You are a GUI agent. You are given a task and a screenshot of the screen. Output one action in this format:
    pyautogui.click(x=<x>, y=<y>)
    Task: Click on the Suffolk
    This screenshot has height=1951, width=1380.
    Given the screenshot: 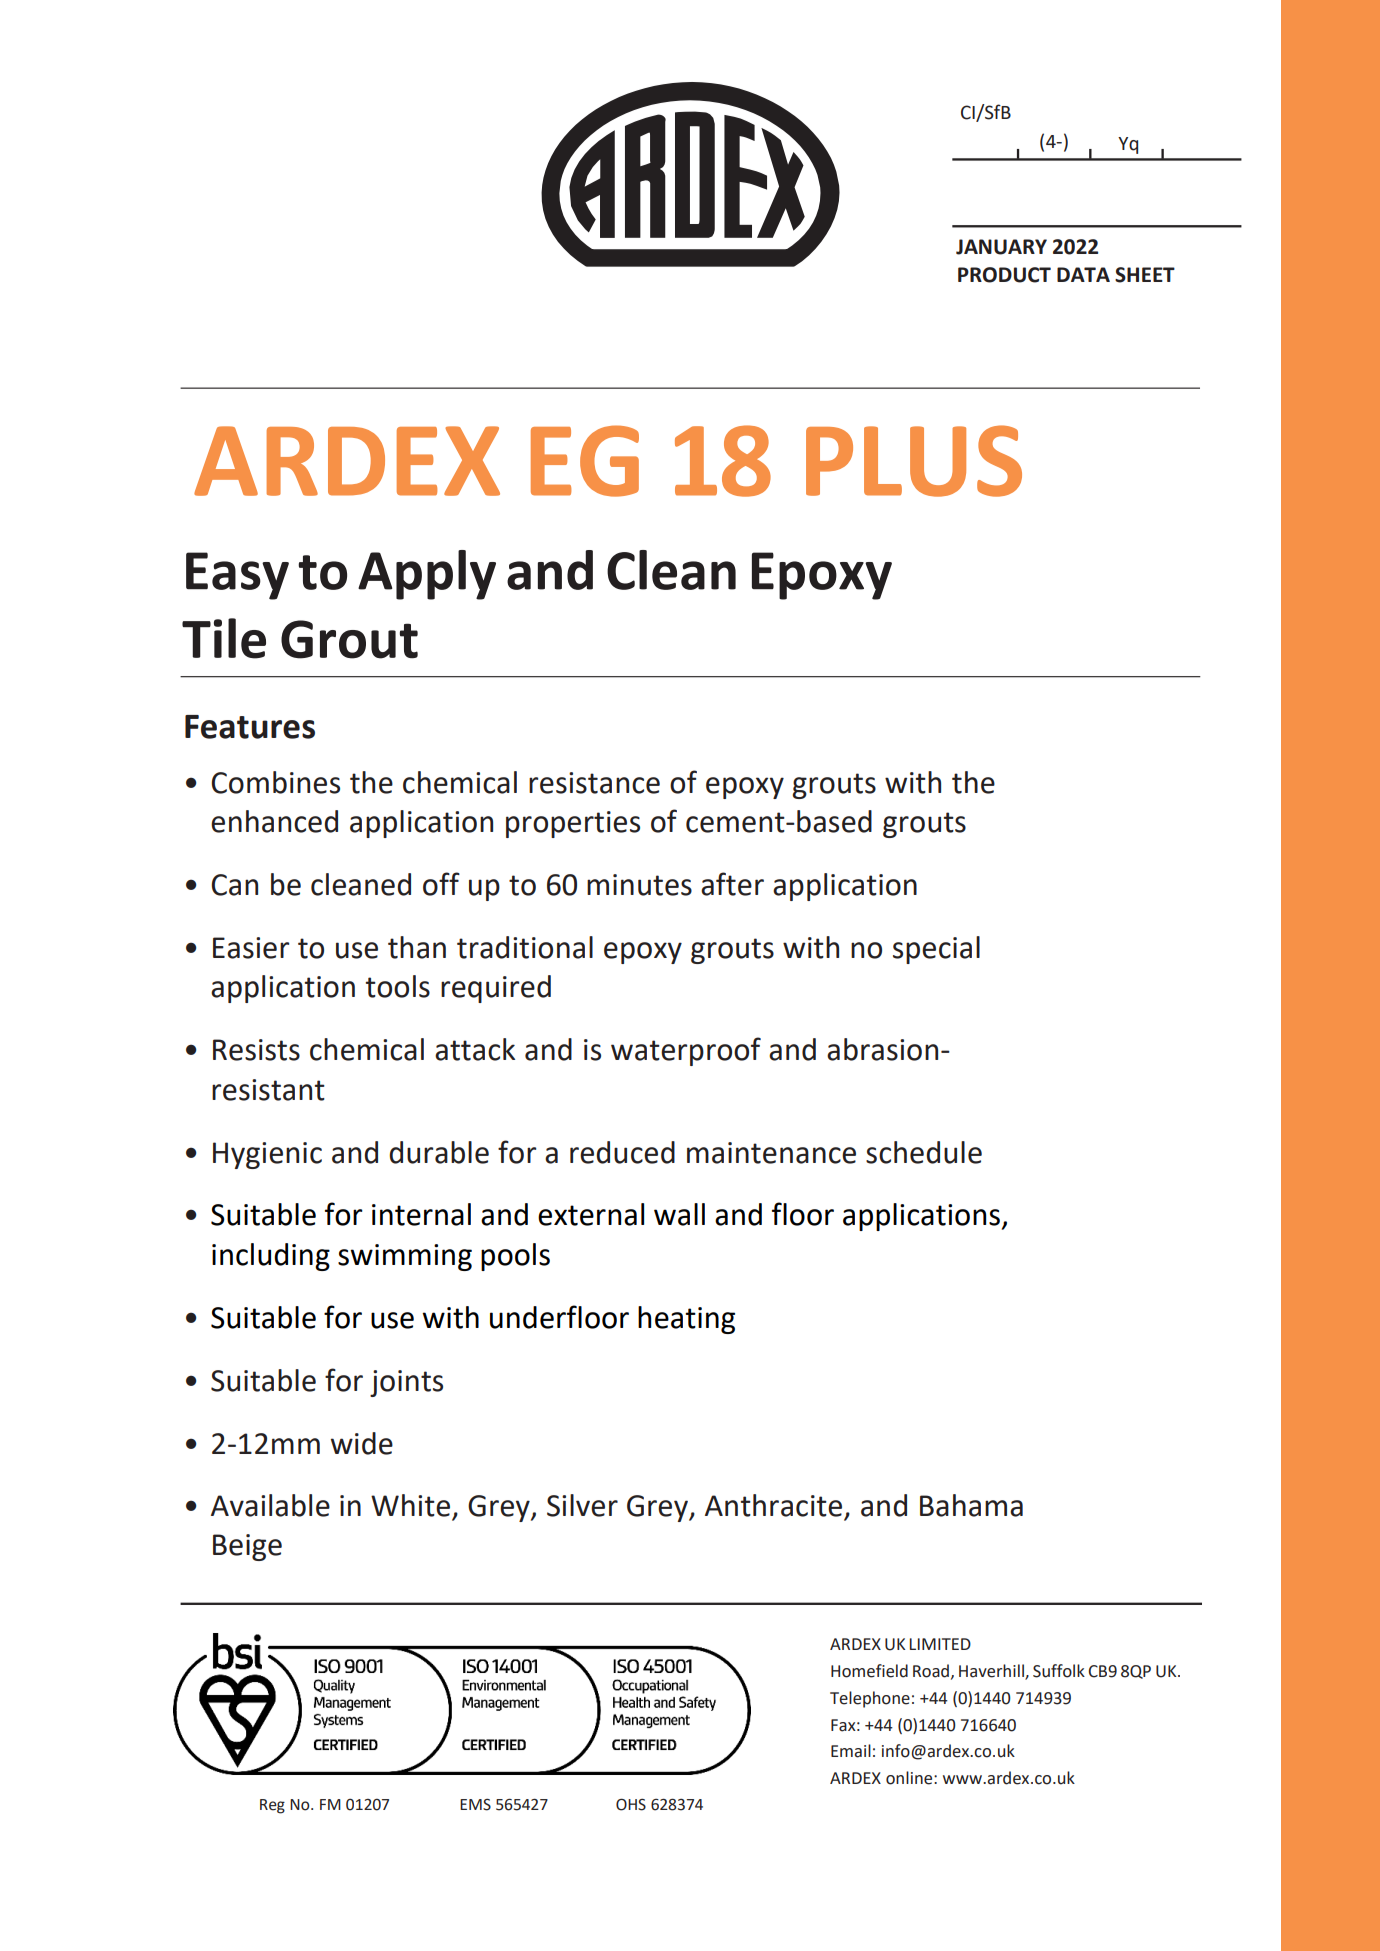 What is the action you would take?
    pyautogui.click(x=1059, y=1671)
